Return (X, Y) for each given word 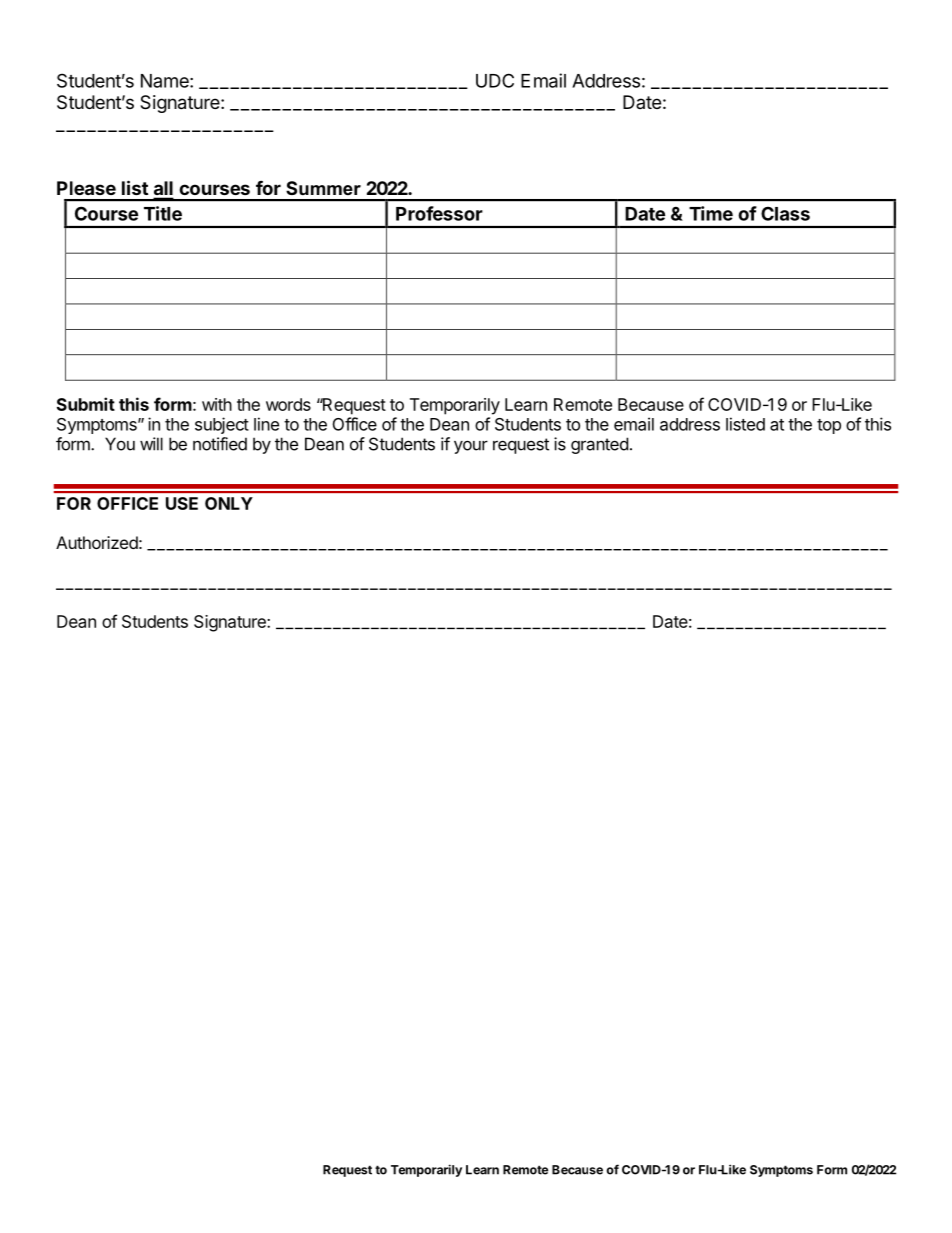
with (217, 404)
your (471, 447)
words (288, 404)
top (829, 426)
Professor (439, 213)
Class (785, 213)
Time (711, 213)
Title (163, 213)
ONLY (229, 503)
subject (222, 425)
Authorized (97, 542)
